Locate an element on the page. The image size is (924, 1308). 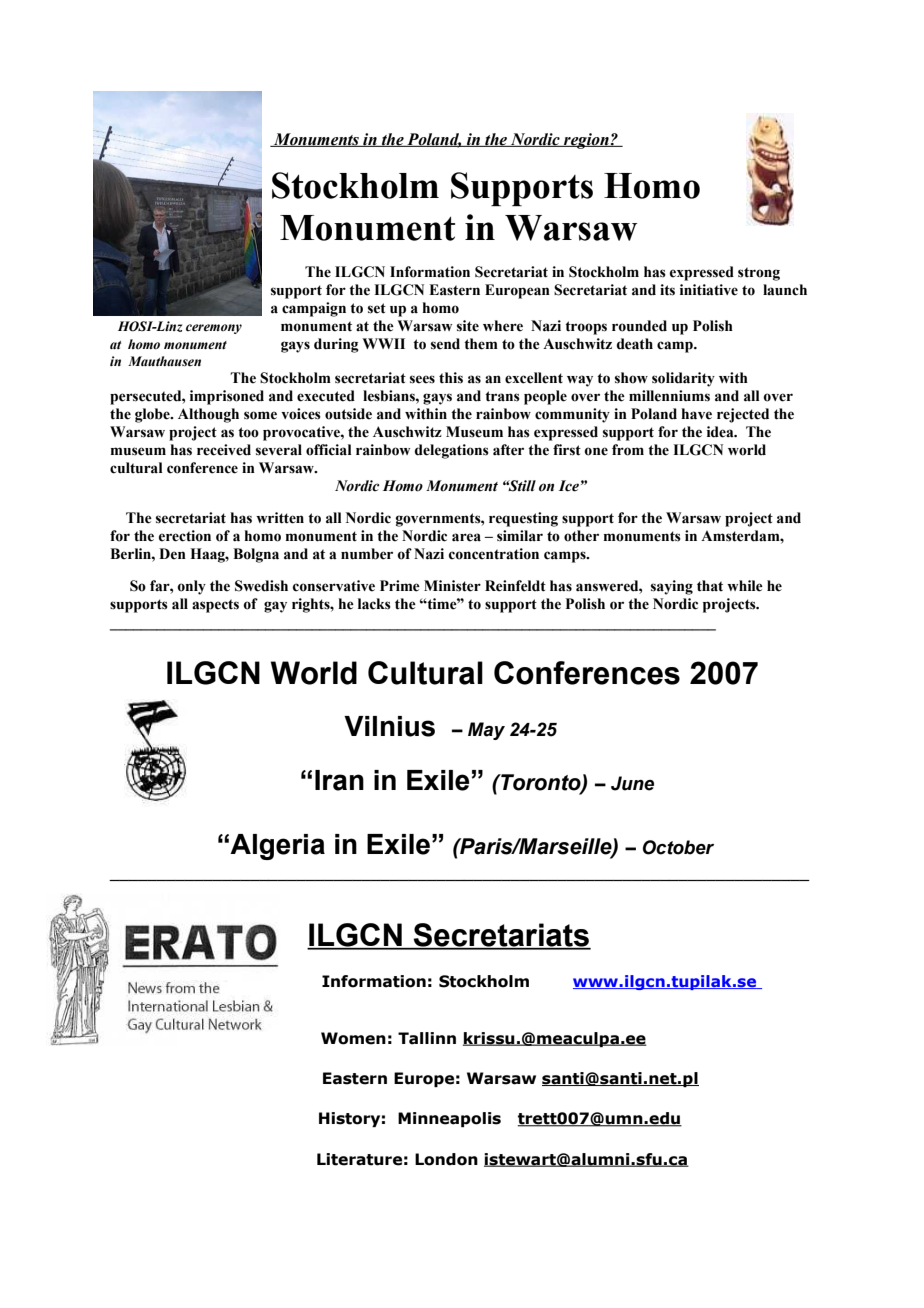
October is located at coordinates (678, 847).
